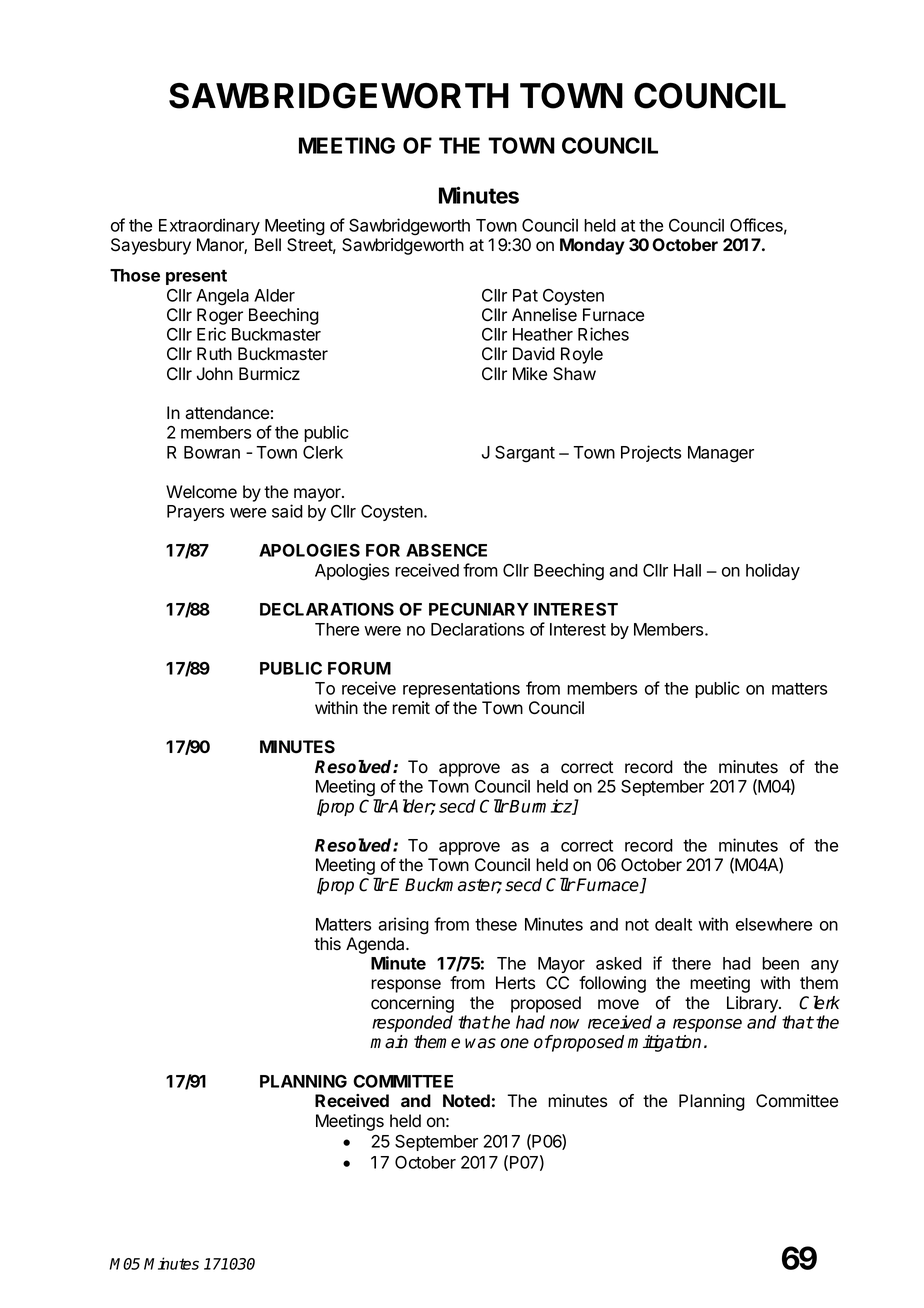  What do you see at coordinates (525, 295) in the screenshot?
I see `Pat` at bounding box center [525, 295].
